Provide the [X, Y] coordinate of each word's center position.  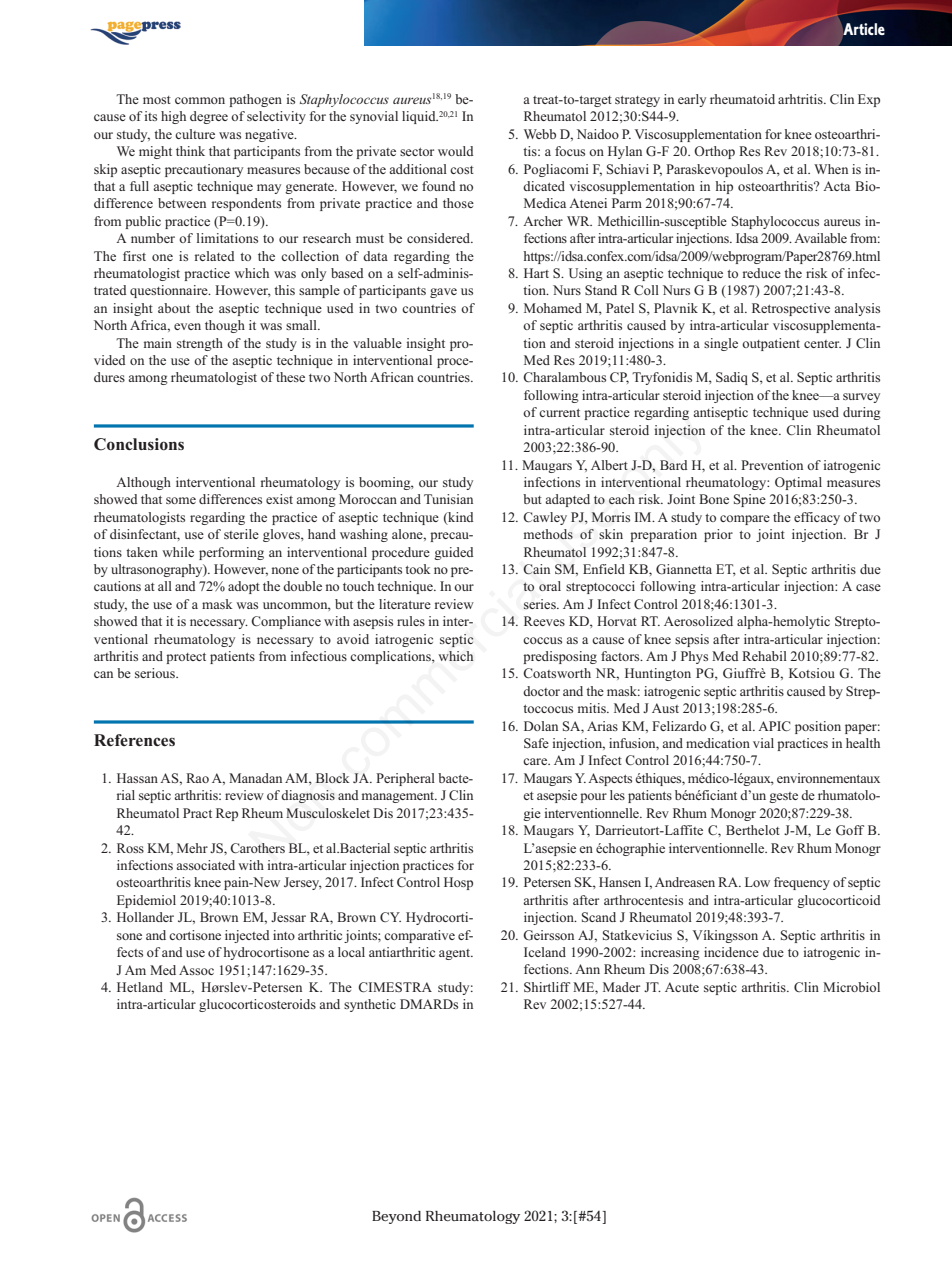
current [559, 413]
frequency [802, 883]
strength [200, 344]
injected [247, 936]
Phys [694, 657]
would [456, 151]
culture [195, 134]
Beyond [396, 1217]
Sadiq [732, 378]
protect [186, 658]
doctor [541, 691]
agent [456, 954]
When [831, 169]
